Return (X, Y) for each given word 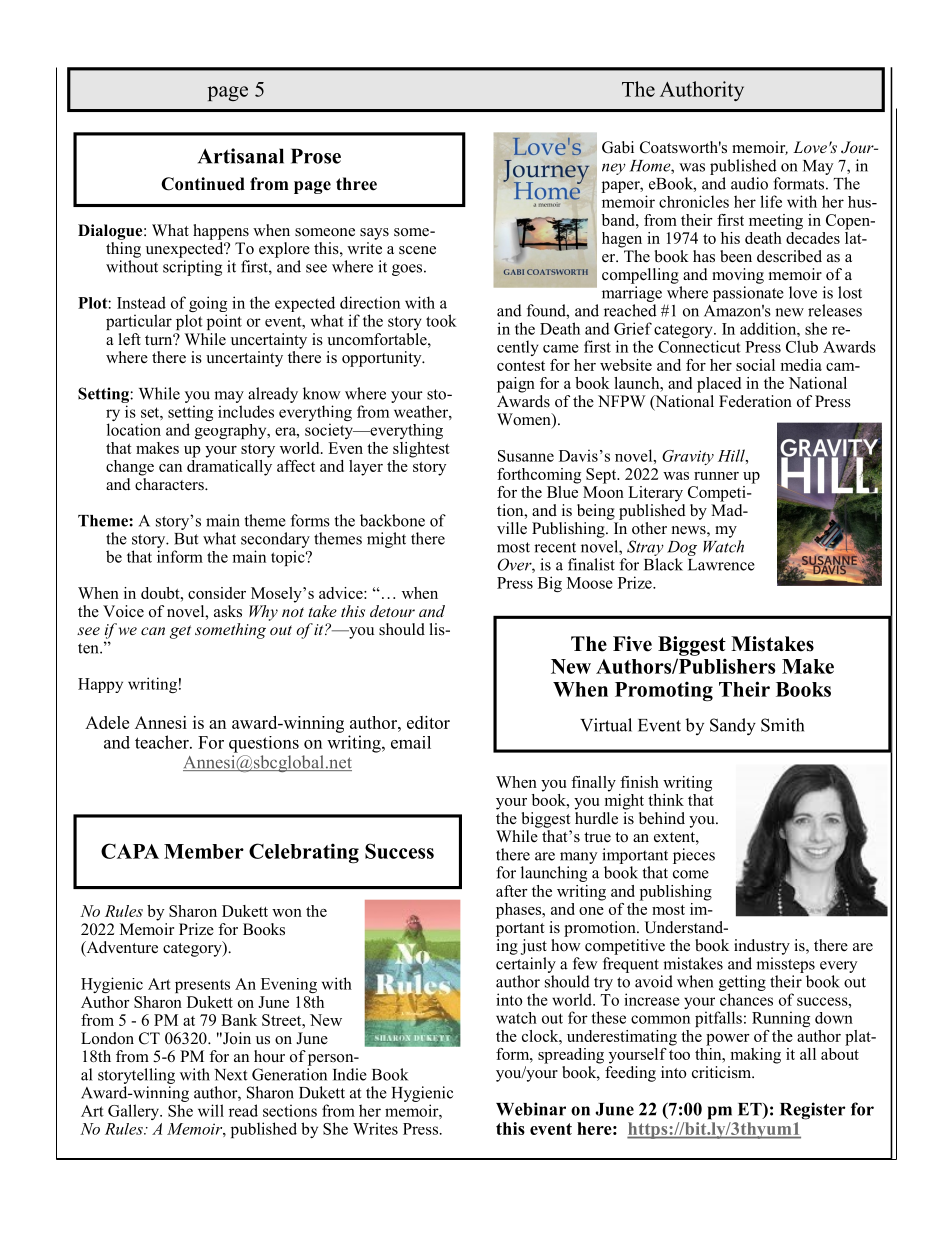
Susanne (526, 456)
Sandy (733, 727)
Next (230, 1075)
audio (749, 183)
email (411, 742)
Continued (203, 184)
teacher (163, 742)
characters (170, 483)
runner (716, 476)
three (356, 184)
